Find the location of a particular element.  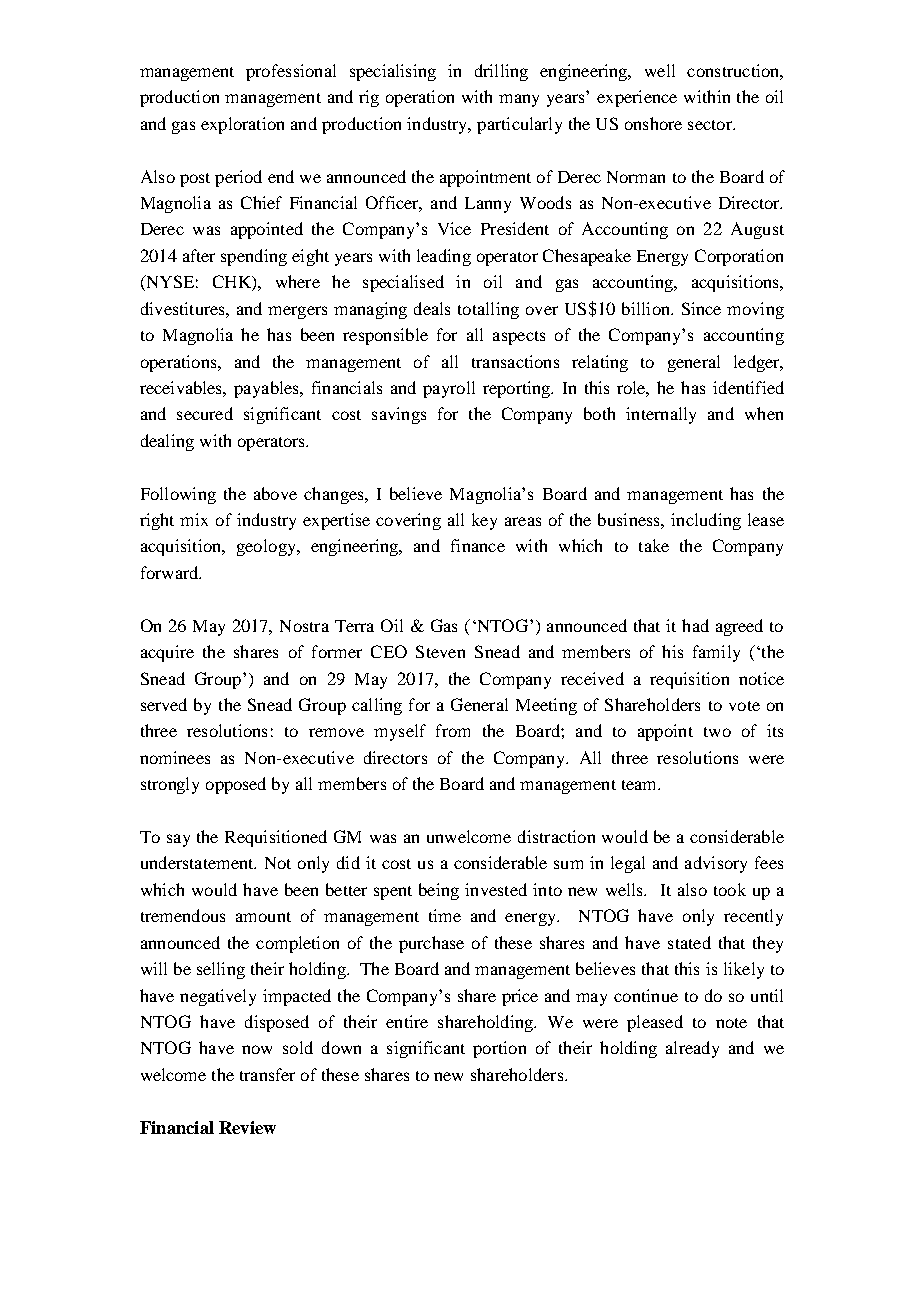

drilling is located at coordinates (501, 72).
